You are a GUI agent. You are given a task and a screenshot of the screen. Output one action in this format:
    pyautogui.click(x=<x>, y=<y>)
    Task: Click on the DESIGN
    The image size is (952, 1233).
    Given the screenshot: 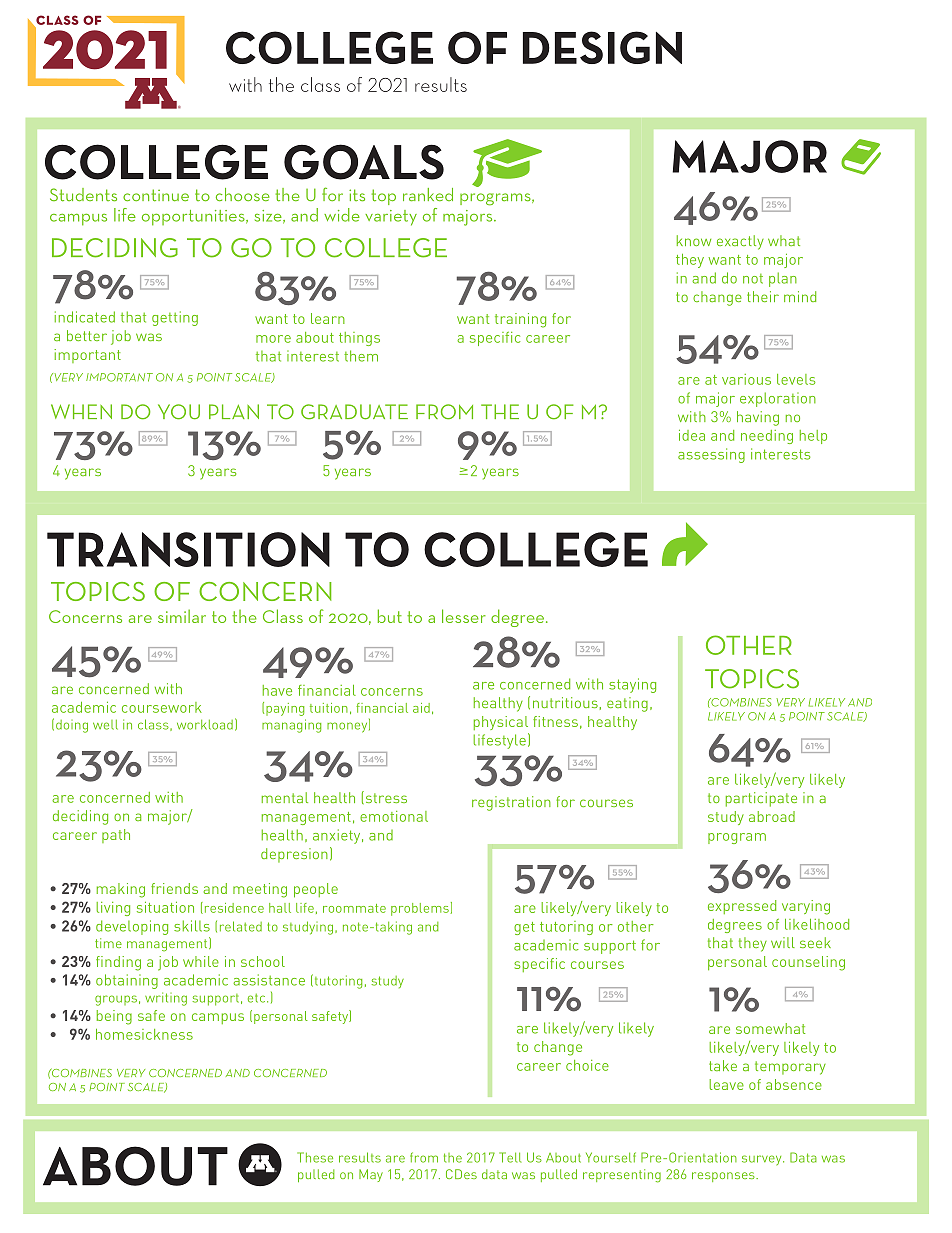 What is the action you would take?
    pyautogui.click(x=602, y=47)
